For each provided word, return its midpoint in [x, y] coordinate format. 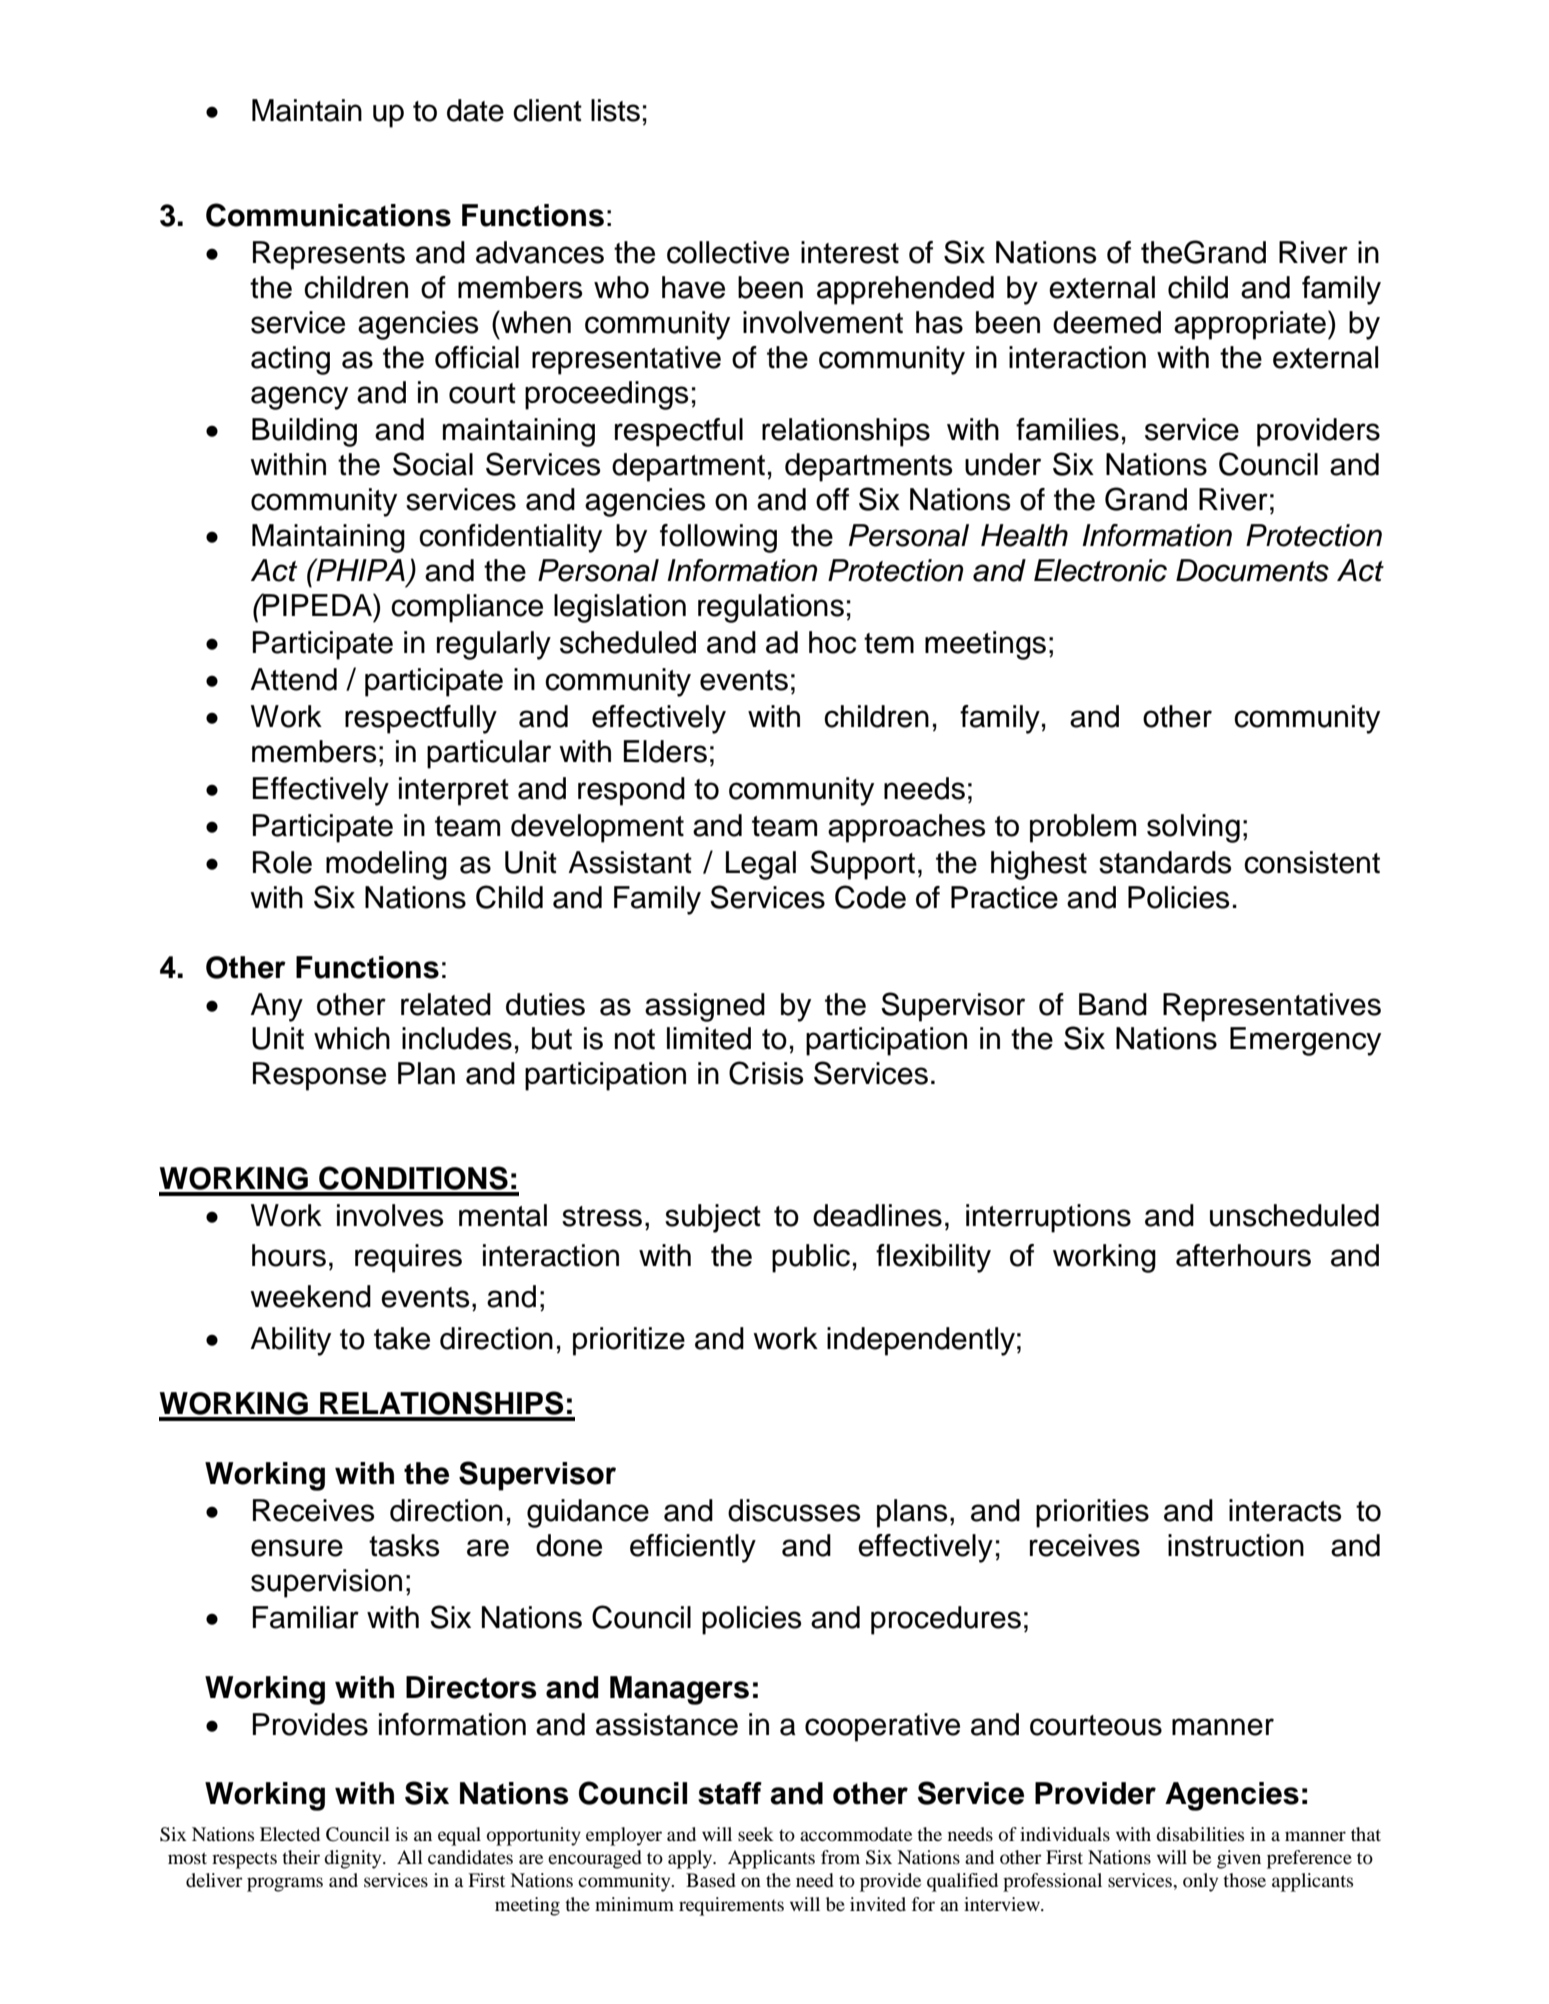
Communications [328, 215]
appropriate [1250, 325]
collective [728, 252]
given [1239, 1859]
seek [756, 1834]
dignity [354, 1859]
